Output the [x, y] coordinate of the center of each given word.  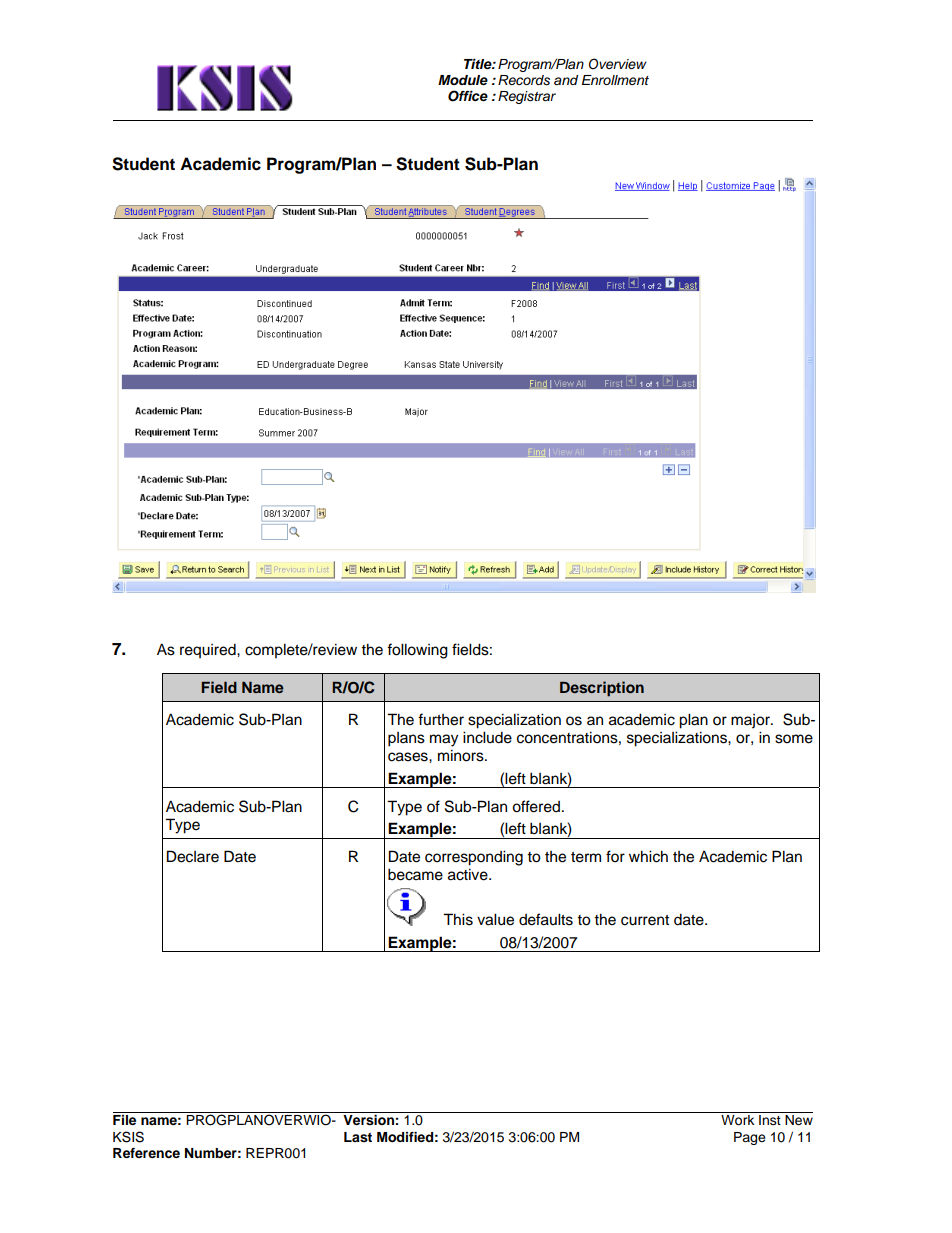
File [124, 1120]
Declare [193, 856]
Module [463, 80]
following [417, 651]
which [648, 856]
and [566, 80]
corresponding [474, 858]
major [751, 721]
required [209, 650]
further [441, 719]
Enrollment [615, 80]
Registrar [527, 97]
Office [468, 96]
